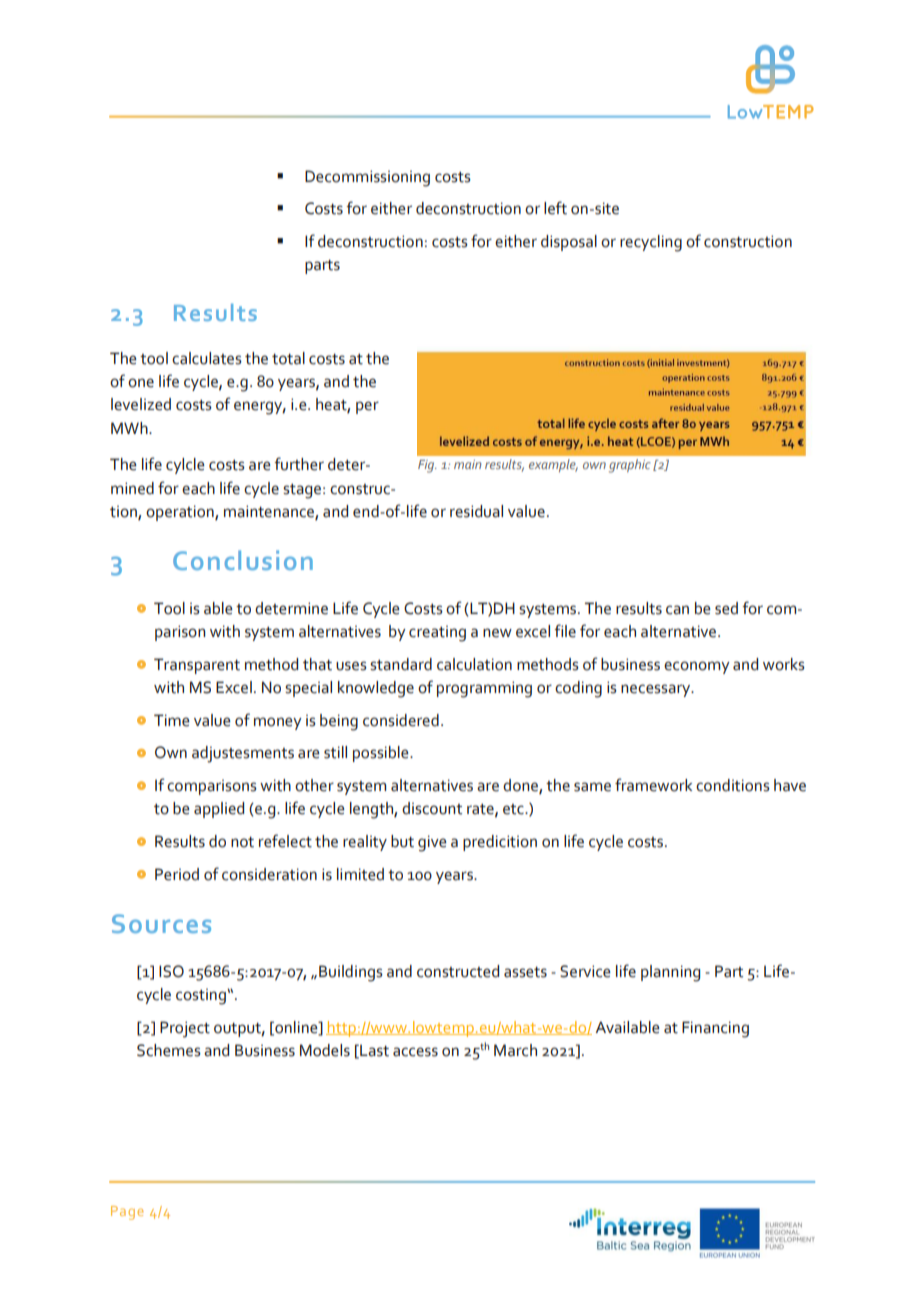 This screenshot has width=924, height=1309. What do you see at coordinates (555, 208) in the screenshot?
I see `left` at bounding box center [555, 208].
